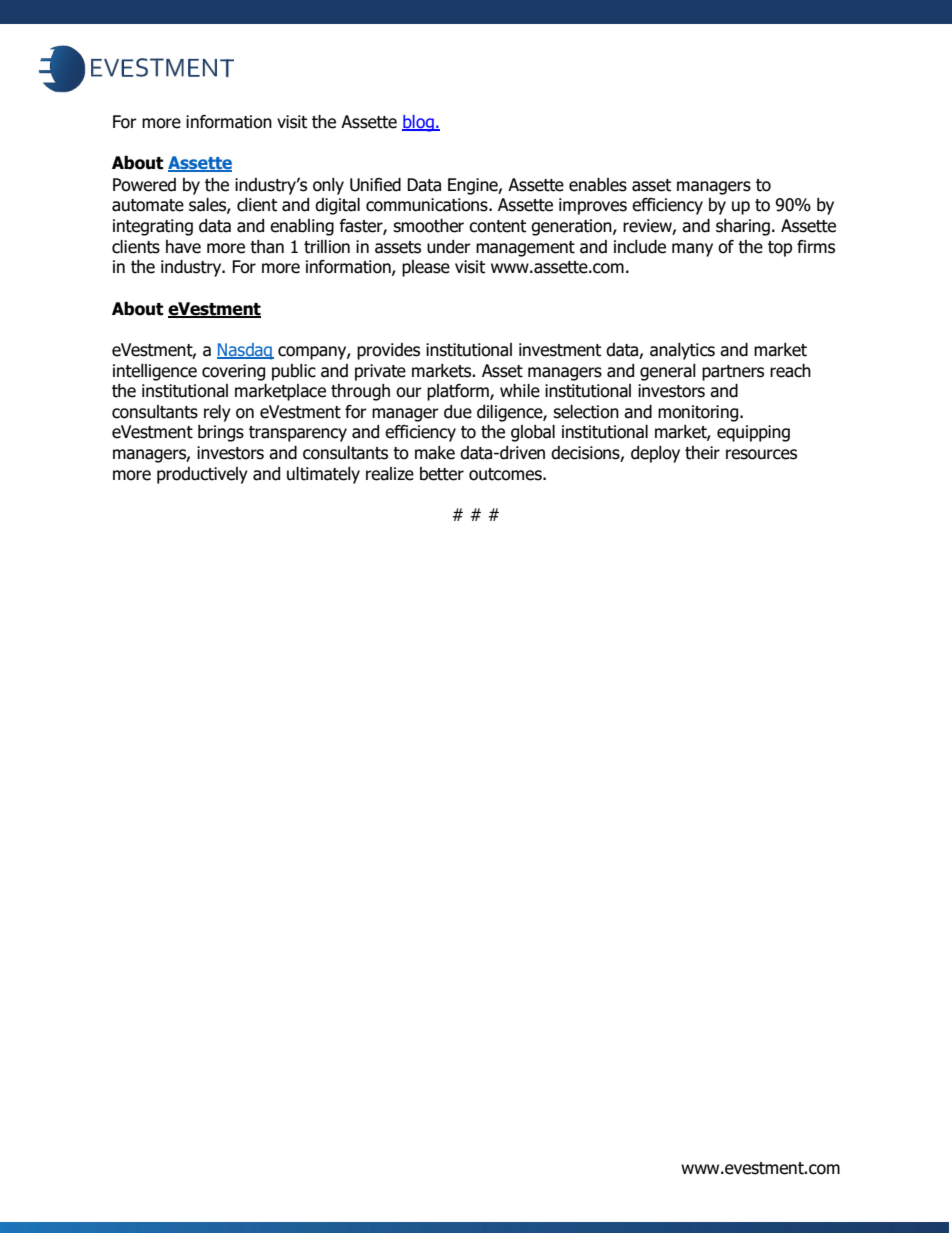 Image resolution: width=952 pixels, height=1233 pixels. What do you see at coordinates (442, 474) in the screenshot?
I see `better` at bounding box center [442, 474].
